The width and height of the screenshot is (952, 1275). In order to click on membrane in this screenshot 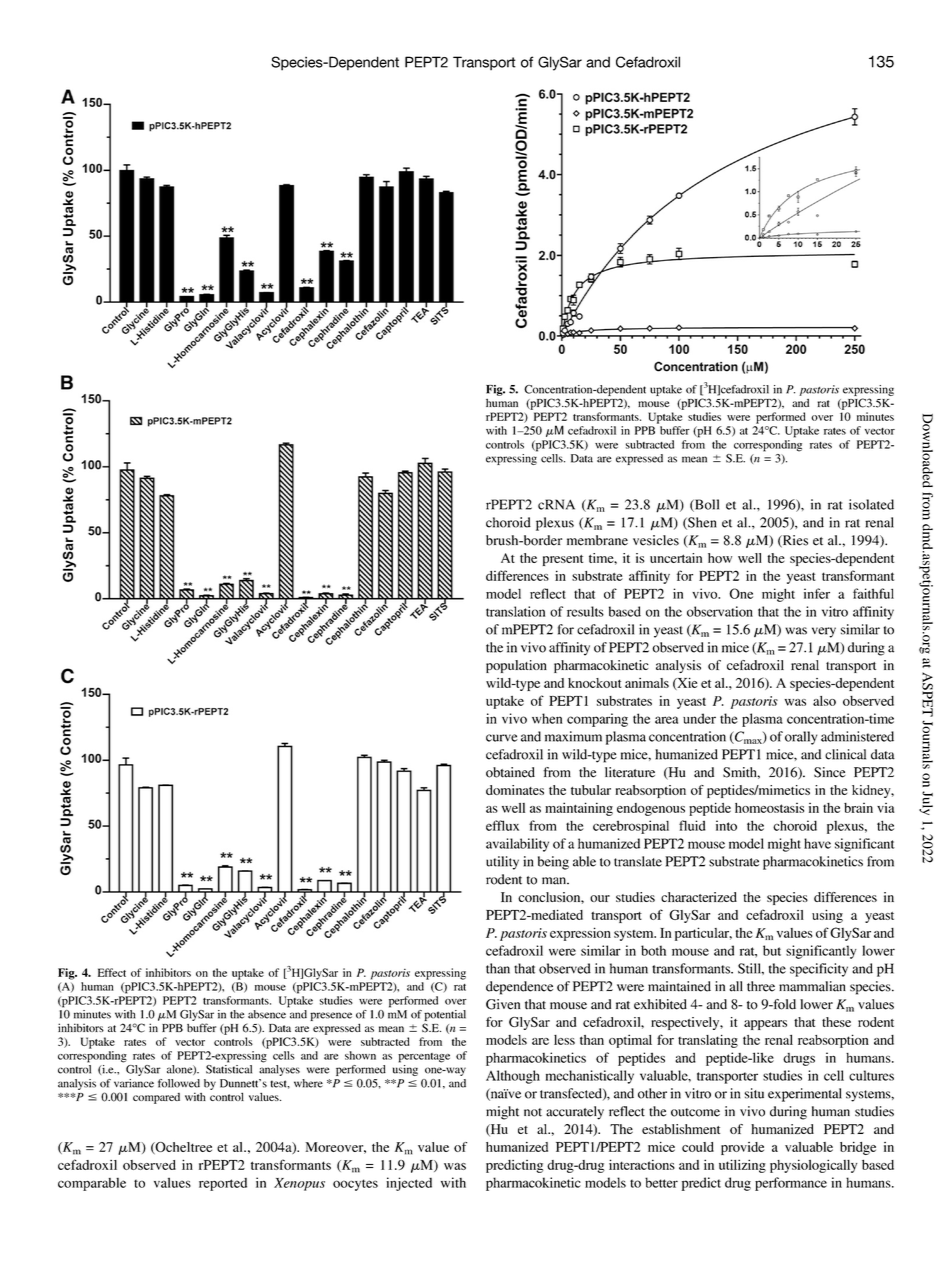, I will do `click(597, 540)`.
